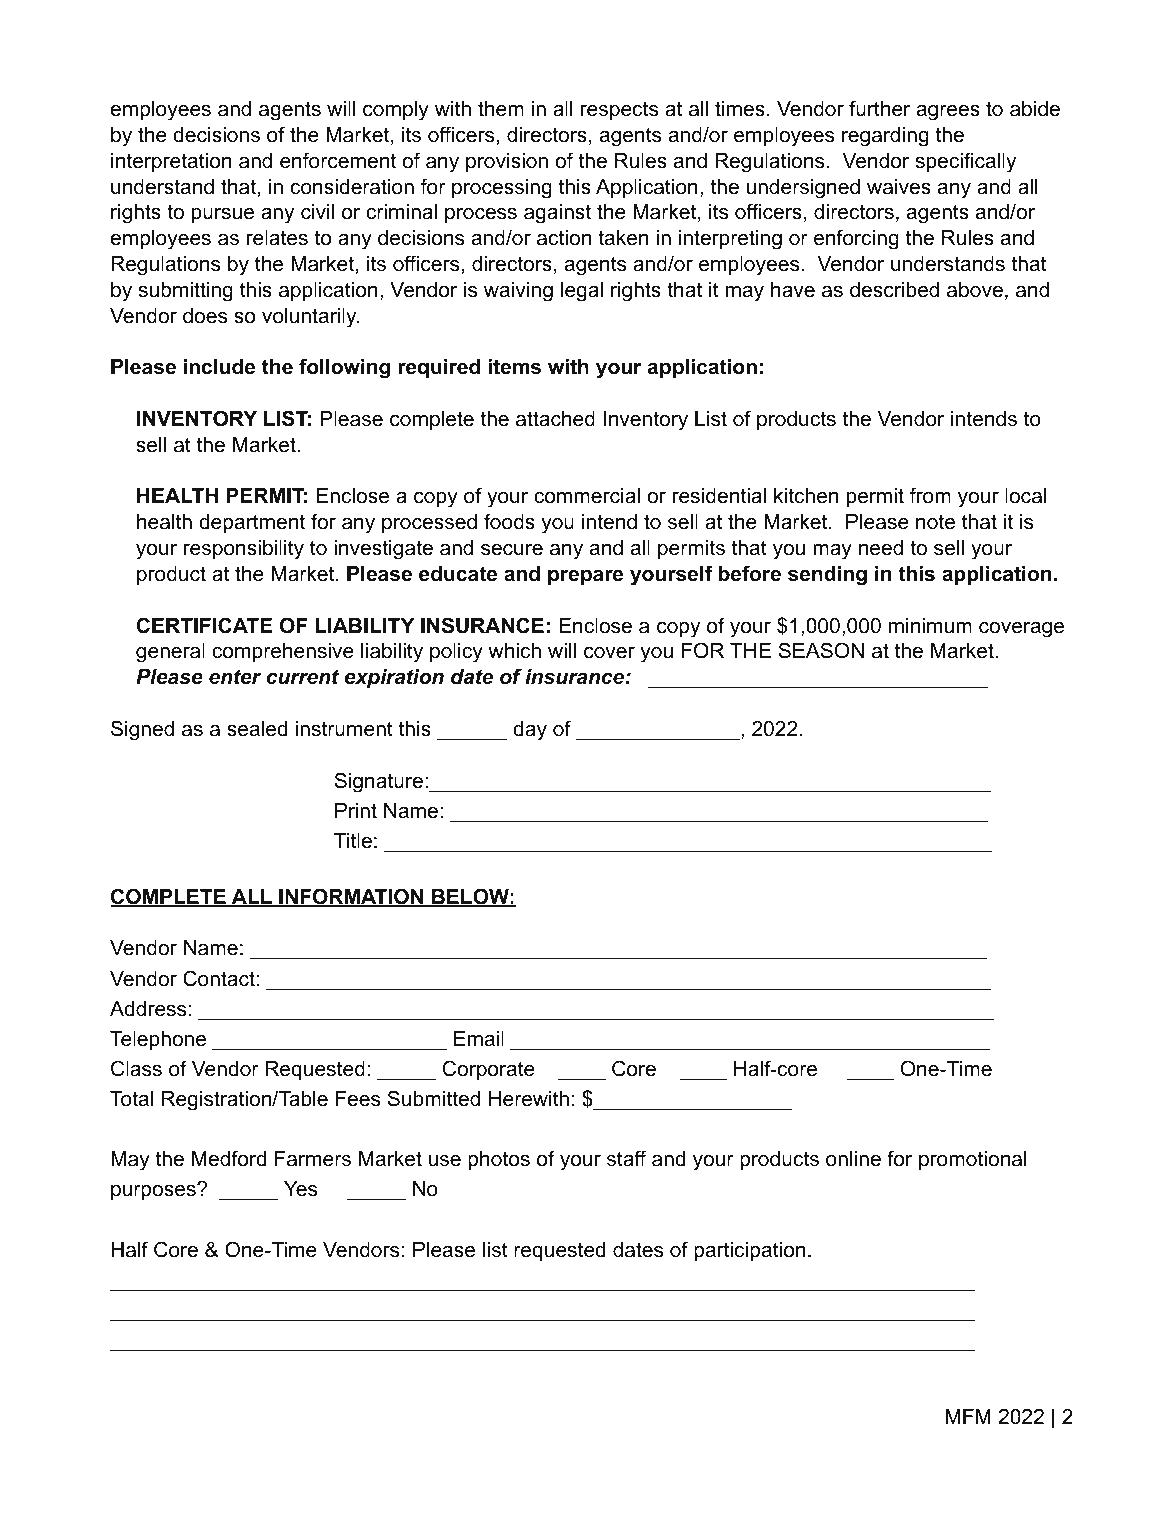 This screenshot has width=1170, height=1515. What do you see at coordinates (479, 1039) in the screenshot?
I see `Email` at bounding box center [479, 1039].
